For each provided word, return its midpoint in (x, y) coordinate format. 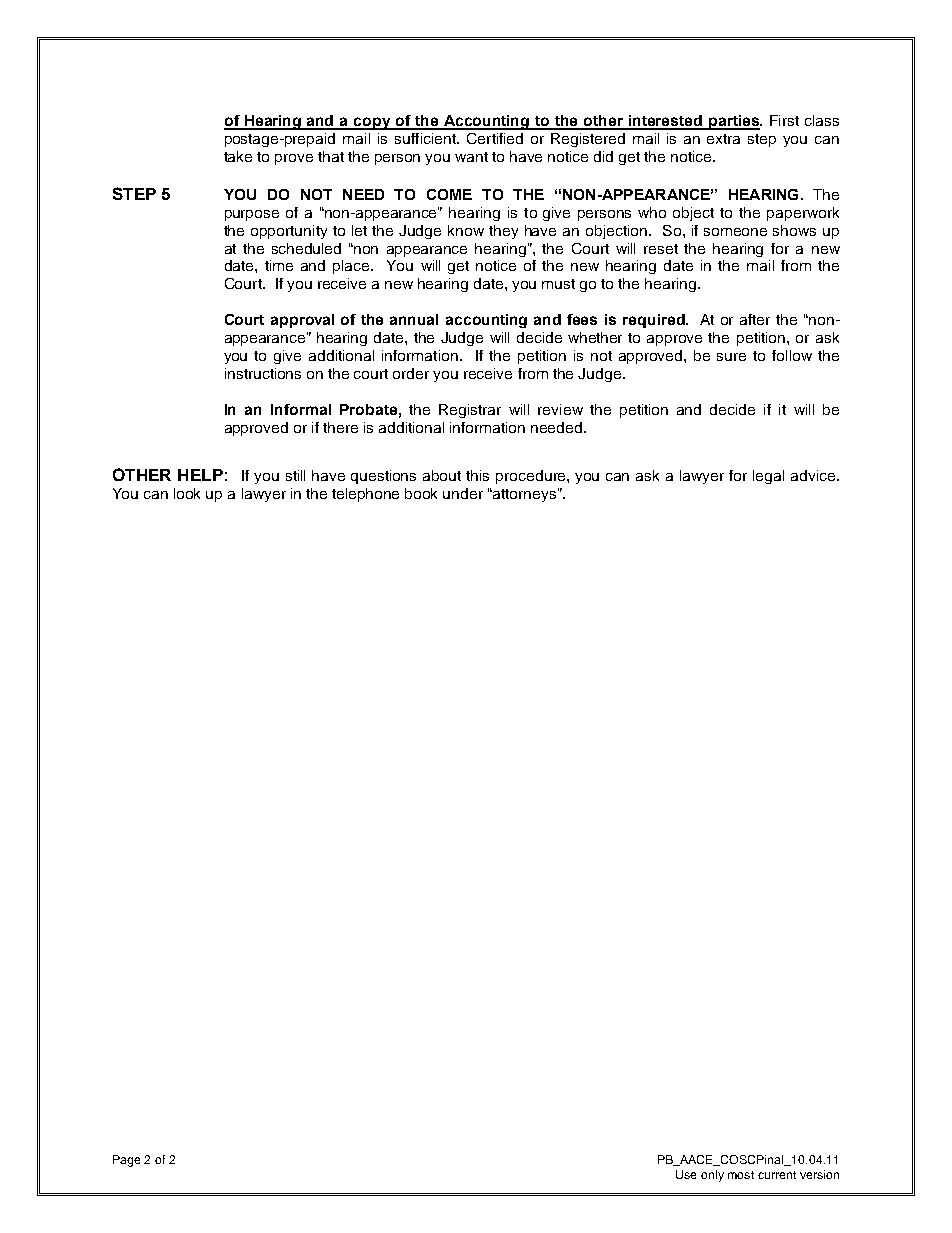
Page (126, 1161)
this (477, 475)
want (471, 157)
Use (686, 1174)
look (187, 493)
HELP (200, 475)
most (741, 1175)
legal (768, 477)
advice (814, 475)
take (238, 156)
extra (723, 139)
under (463, 493)
